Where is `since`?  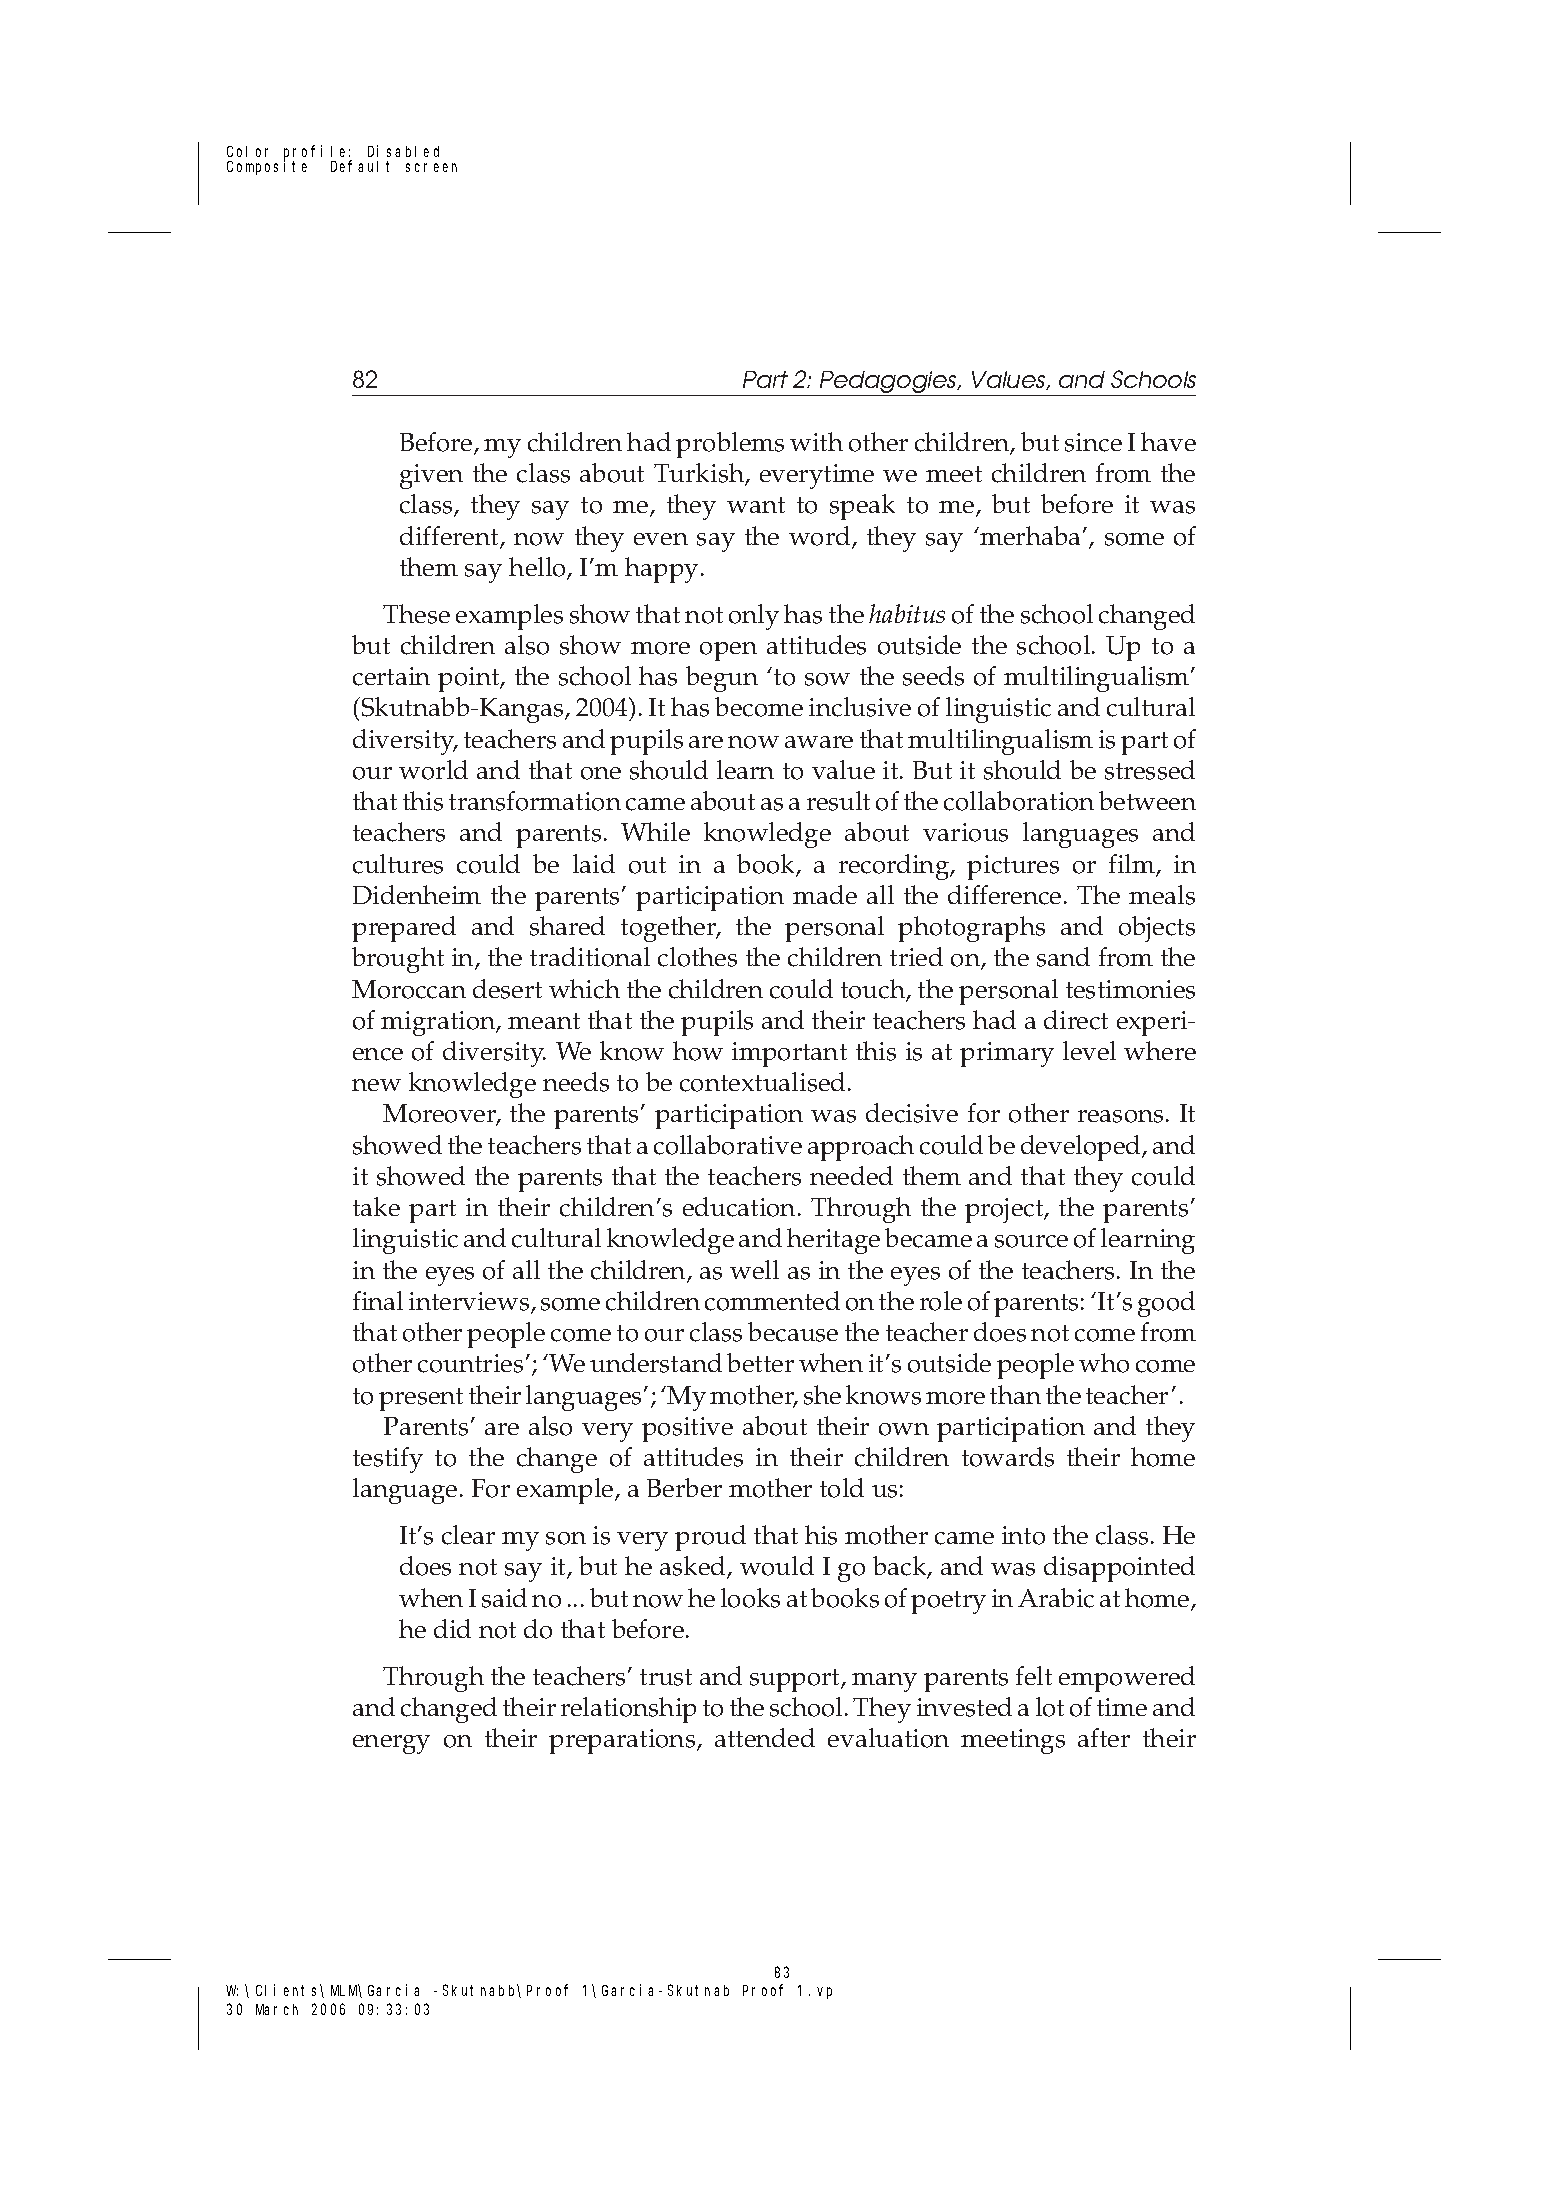 since is located at coordinates (1093, 442).
